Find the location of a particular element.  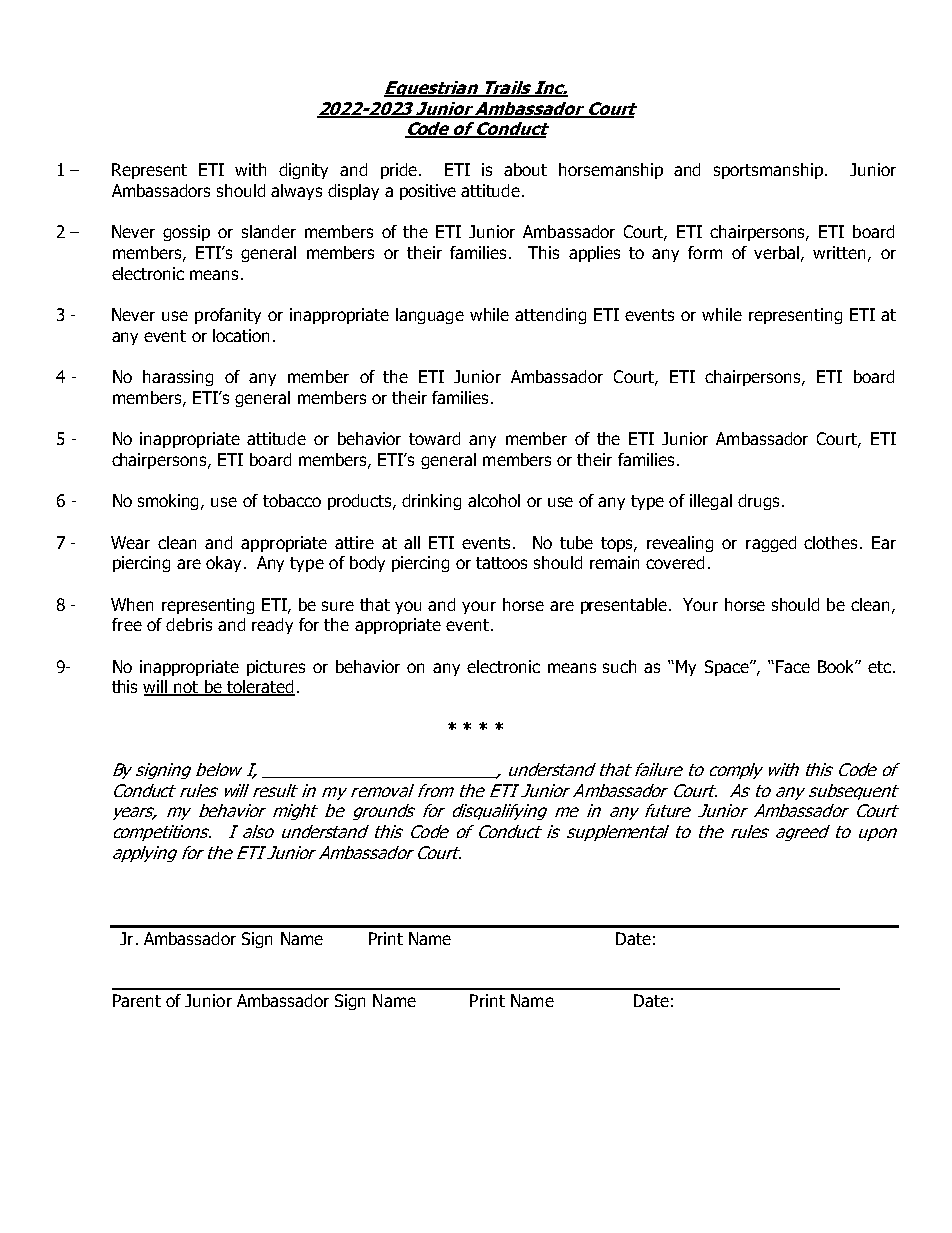

such is located at coordinates (619, 666).
